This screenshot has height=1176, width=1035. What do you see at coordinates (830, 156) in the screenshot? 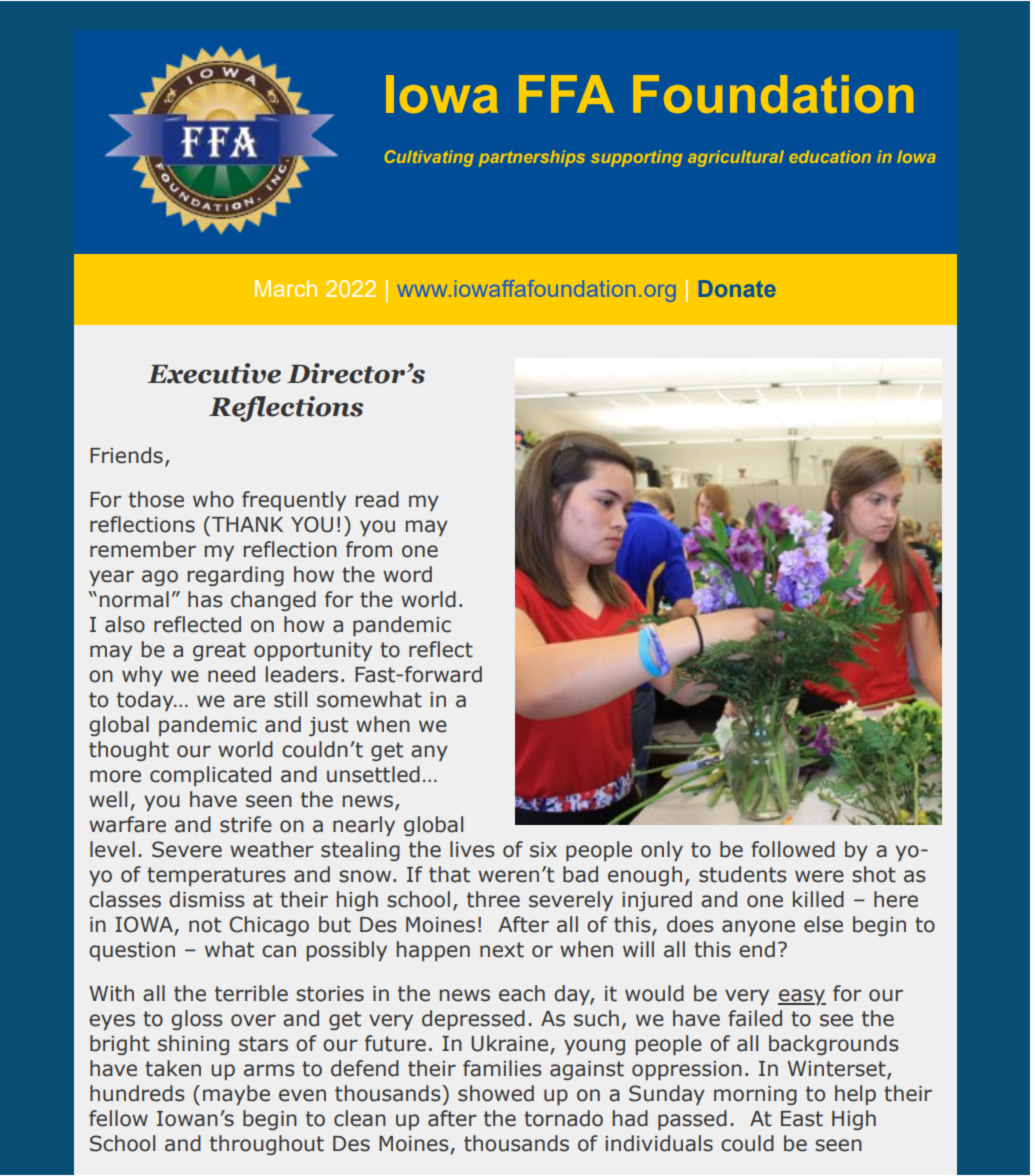
I see `education` at bounding box center [830, 156].
